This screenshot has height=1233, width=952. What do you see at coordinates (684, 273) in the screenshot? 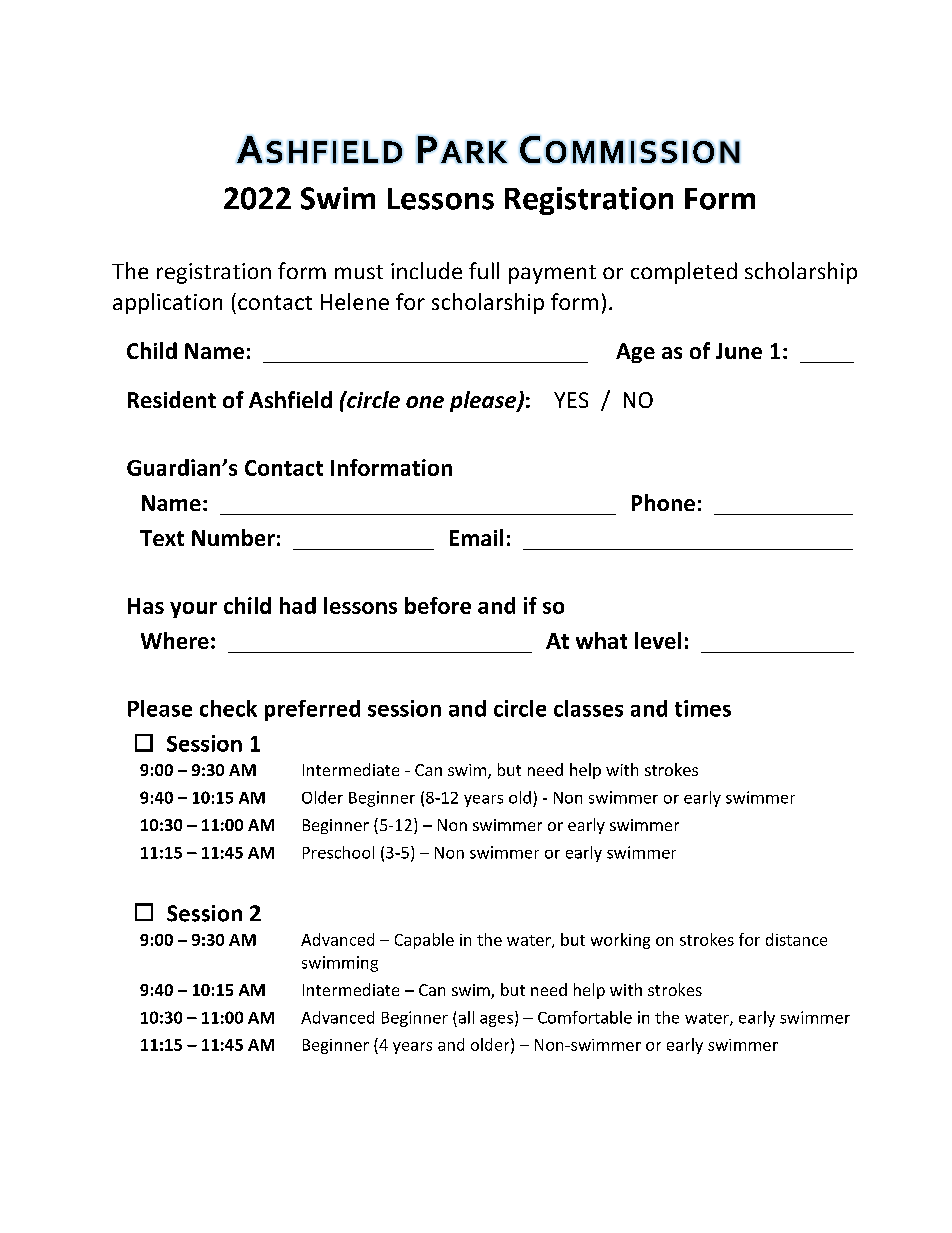
I see `completed` at bounding box center [684, 273].
